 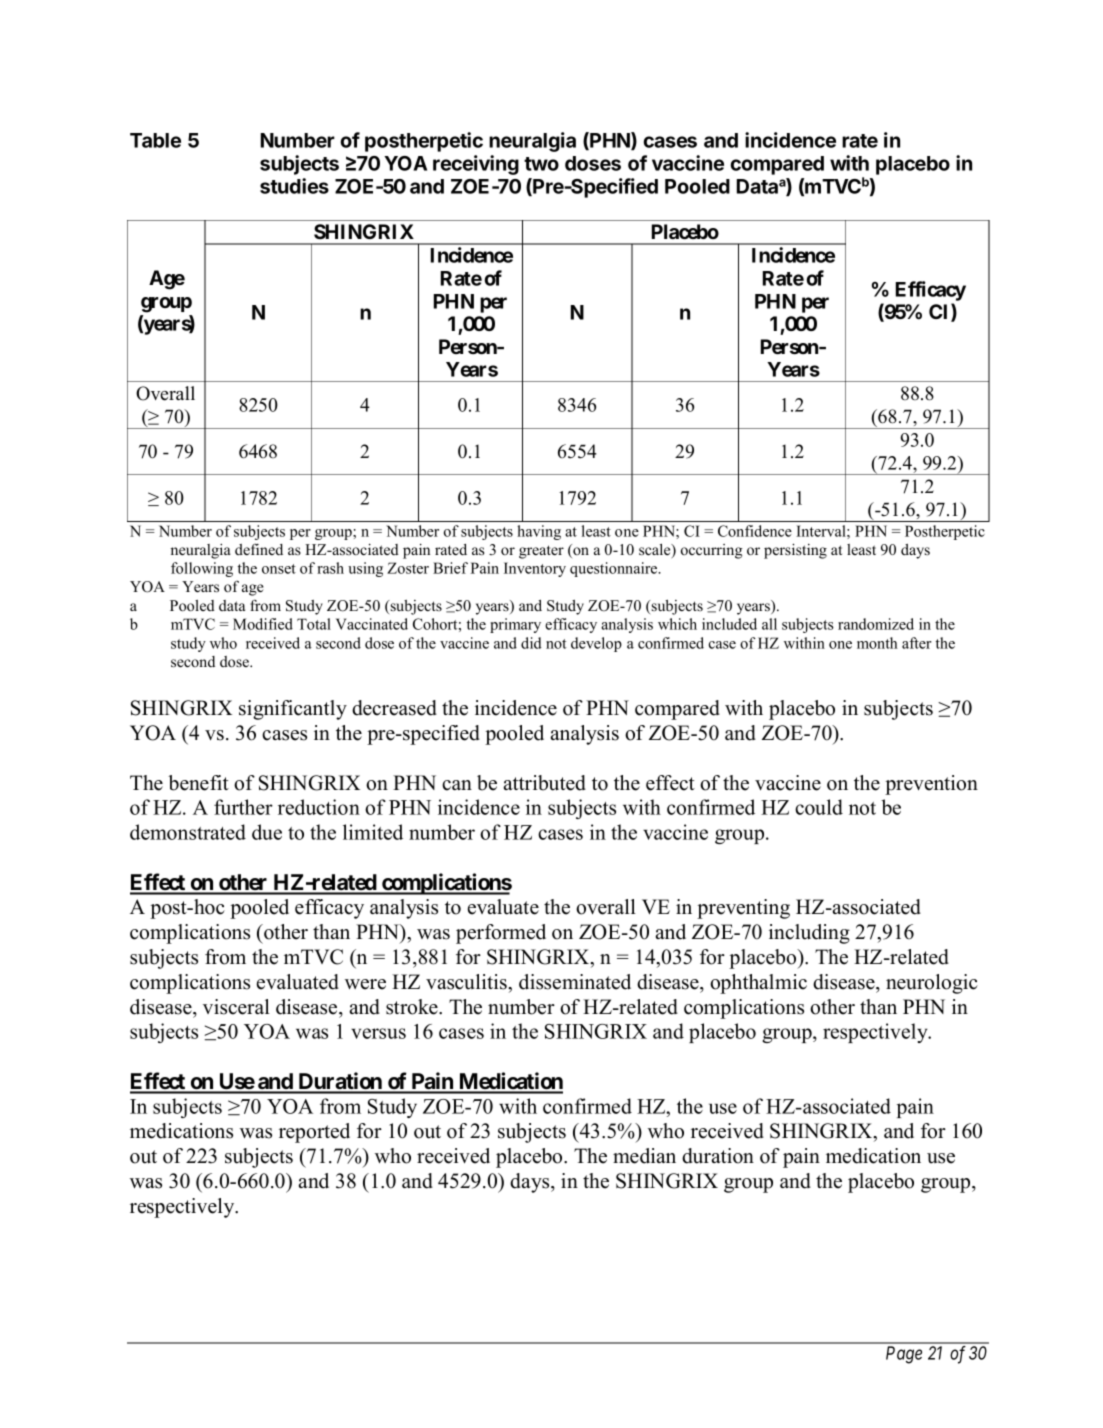 I want to click on defined, so click(x=259, y=549).
